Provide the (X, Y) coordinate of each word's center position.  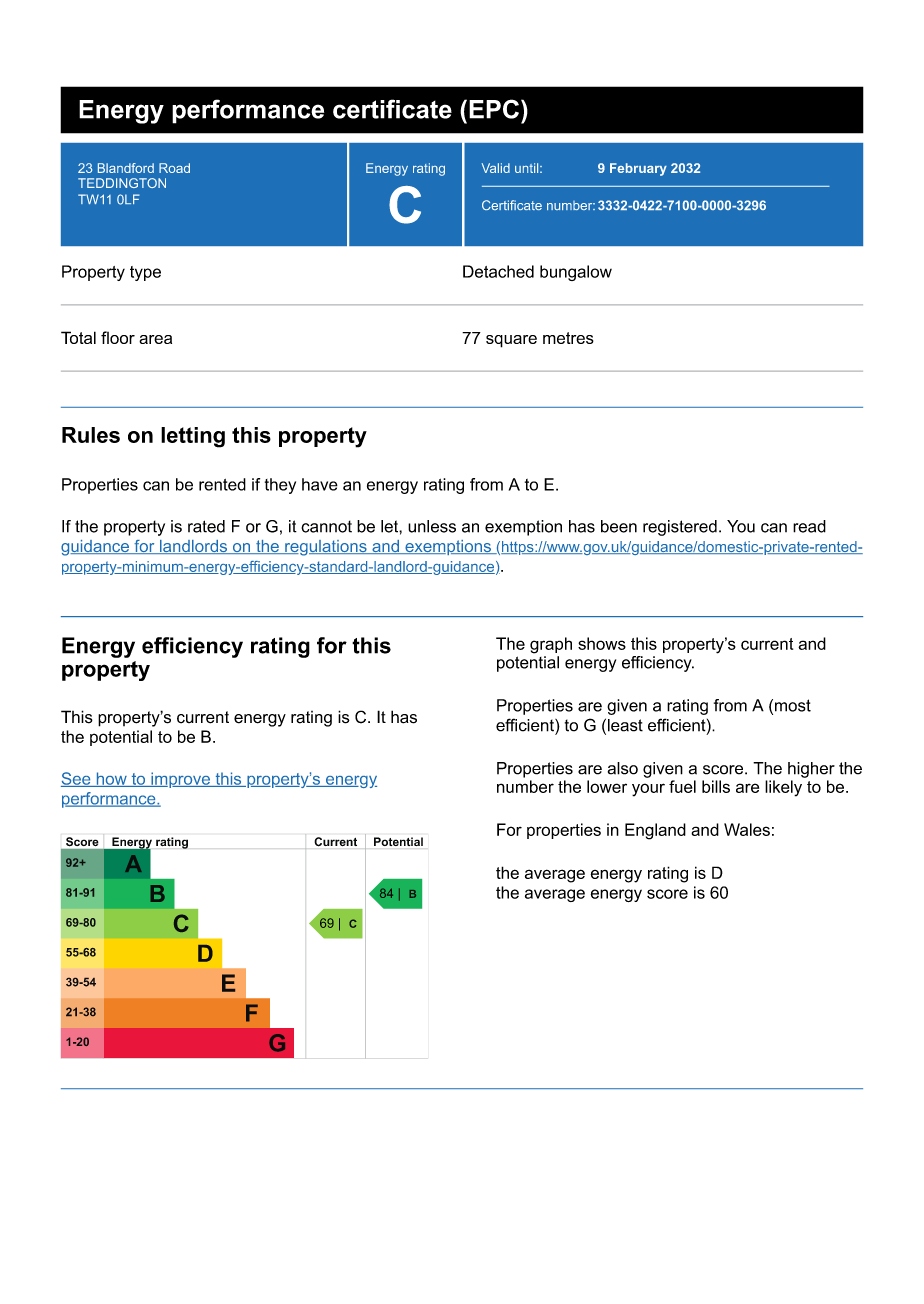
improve (180, 780)
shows (602, 643)
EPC (494, 109)
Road (174, 168)
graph (551, 645)
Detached (498, 271)
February (638, 169)
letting (193, 437)
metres (568, 338)
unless (432, 526)
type (145, 273)
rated (206, 526)
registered (680, 528)
